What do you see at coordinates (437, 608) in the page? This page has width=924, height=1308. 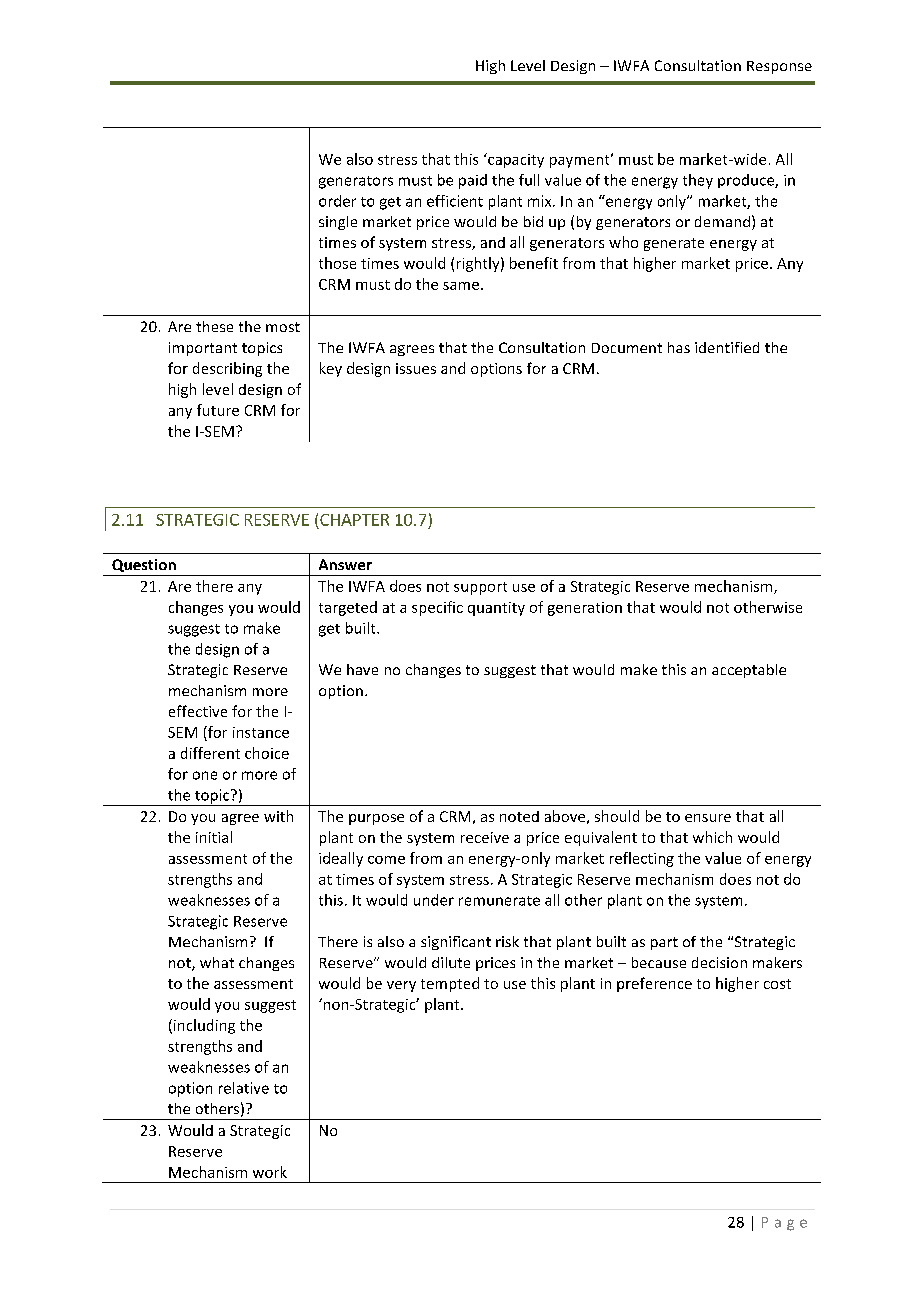 I see `specific` at bounding box center [437, 608].
